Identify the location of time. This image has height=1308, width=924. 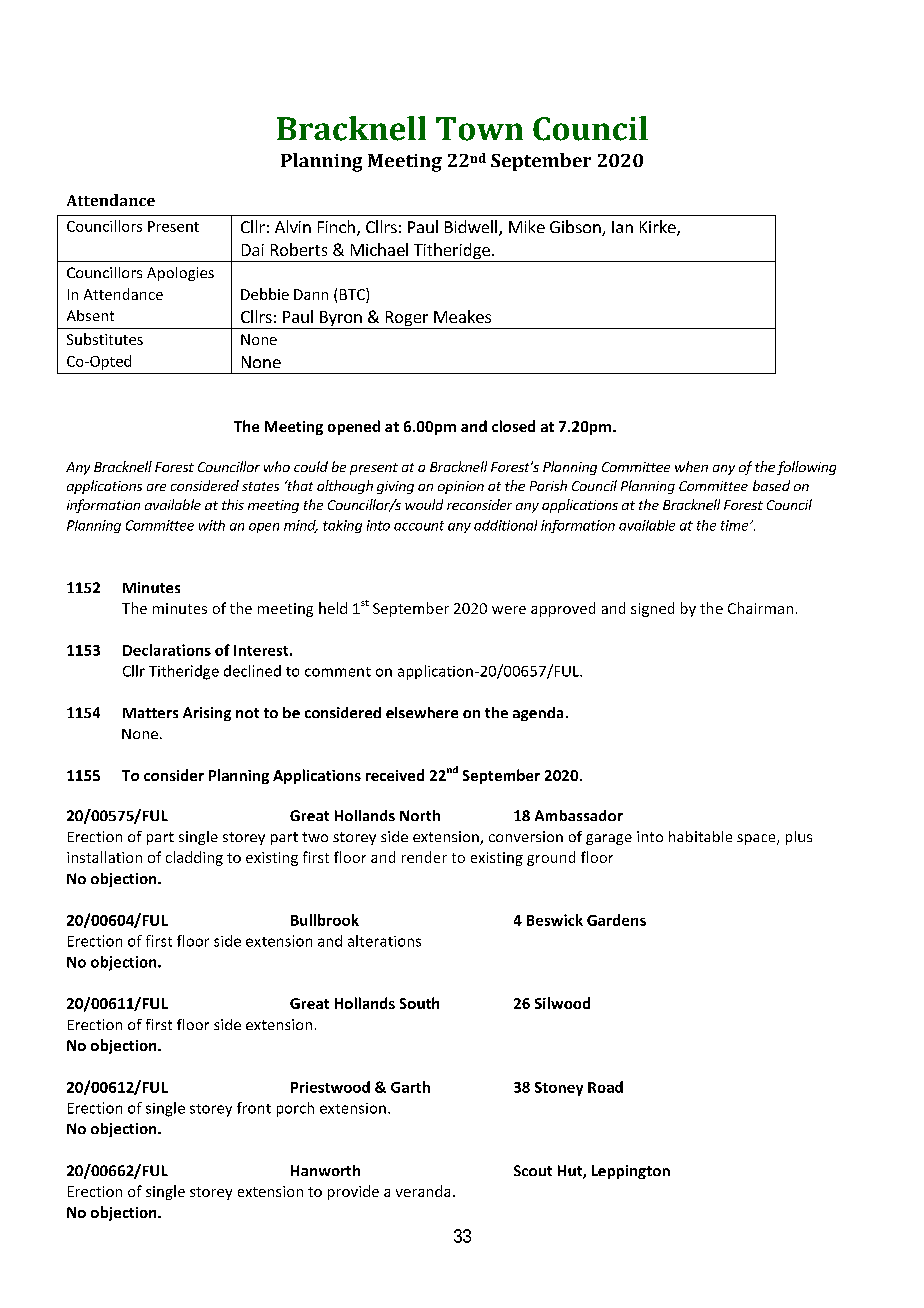
(734, 525).
